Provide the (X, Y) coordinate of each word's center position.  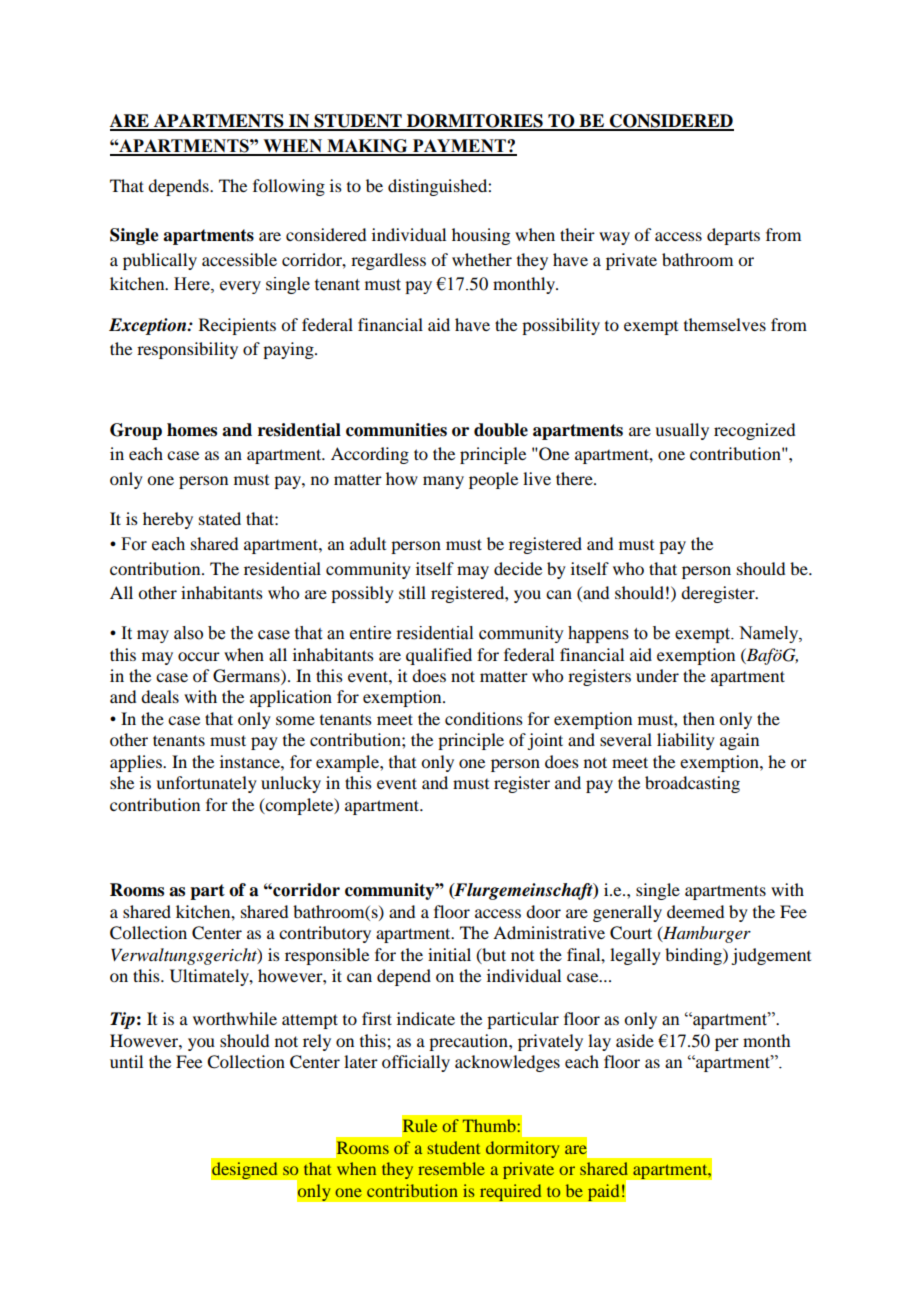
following (289, 187)
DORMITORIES (475, 122)
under (657, 675)
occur (199, 656)
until (126, 1061)
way (614, 238)
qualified (439, 656)
